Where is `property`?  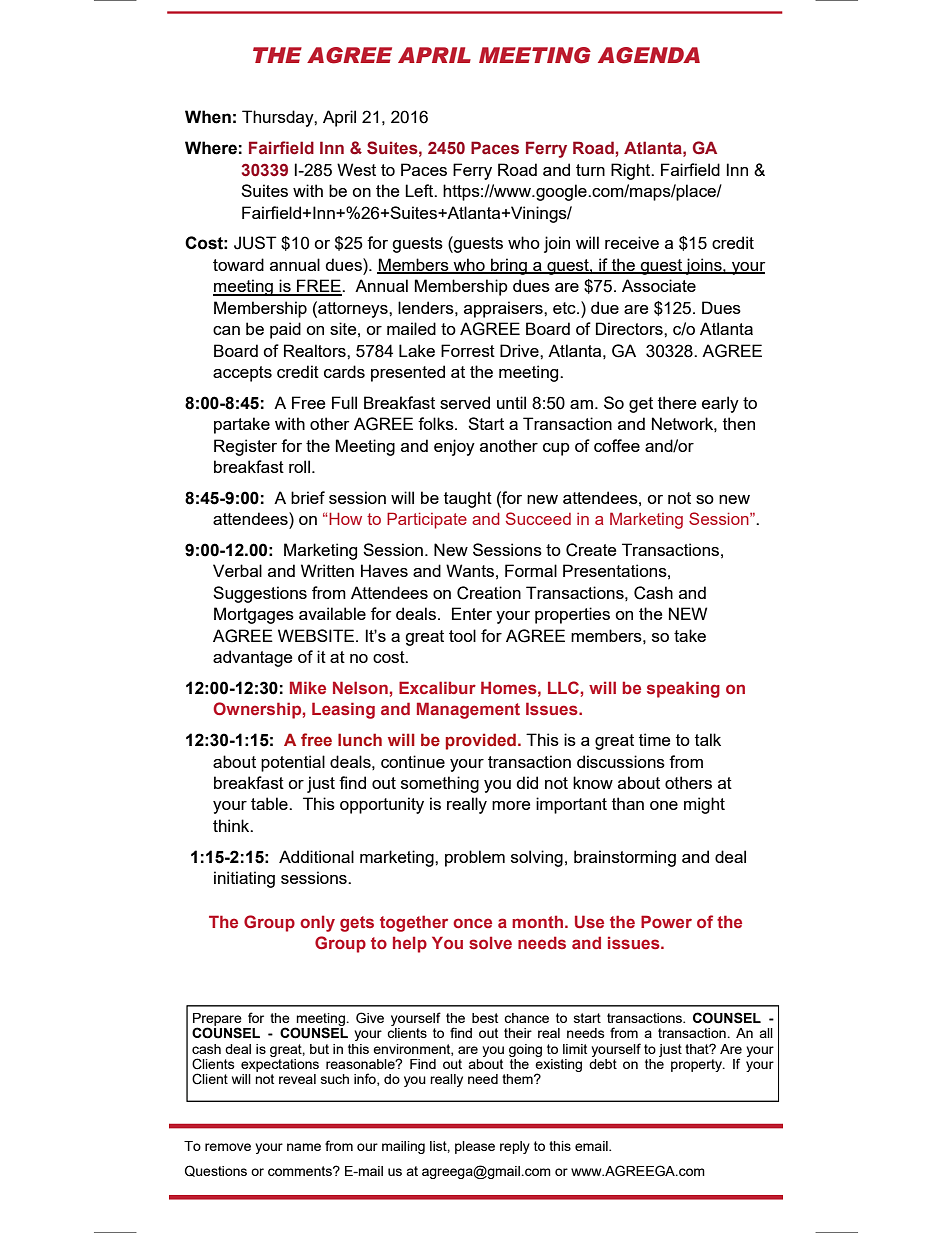
property is located at coordinates (697, 1065).
